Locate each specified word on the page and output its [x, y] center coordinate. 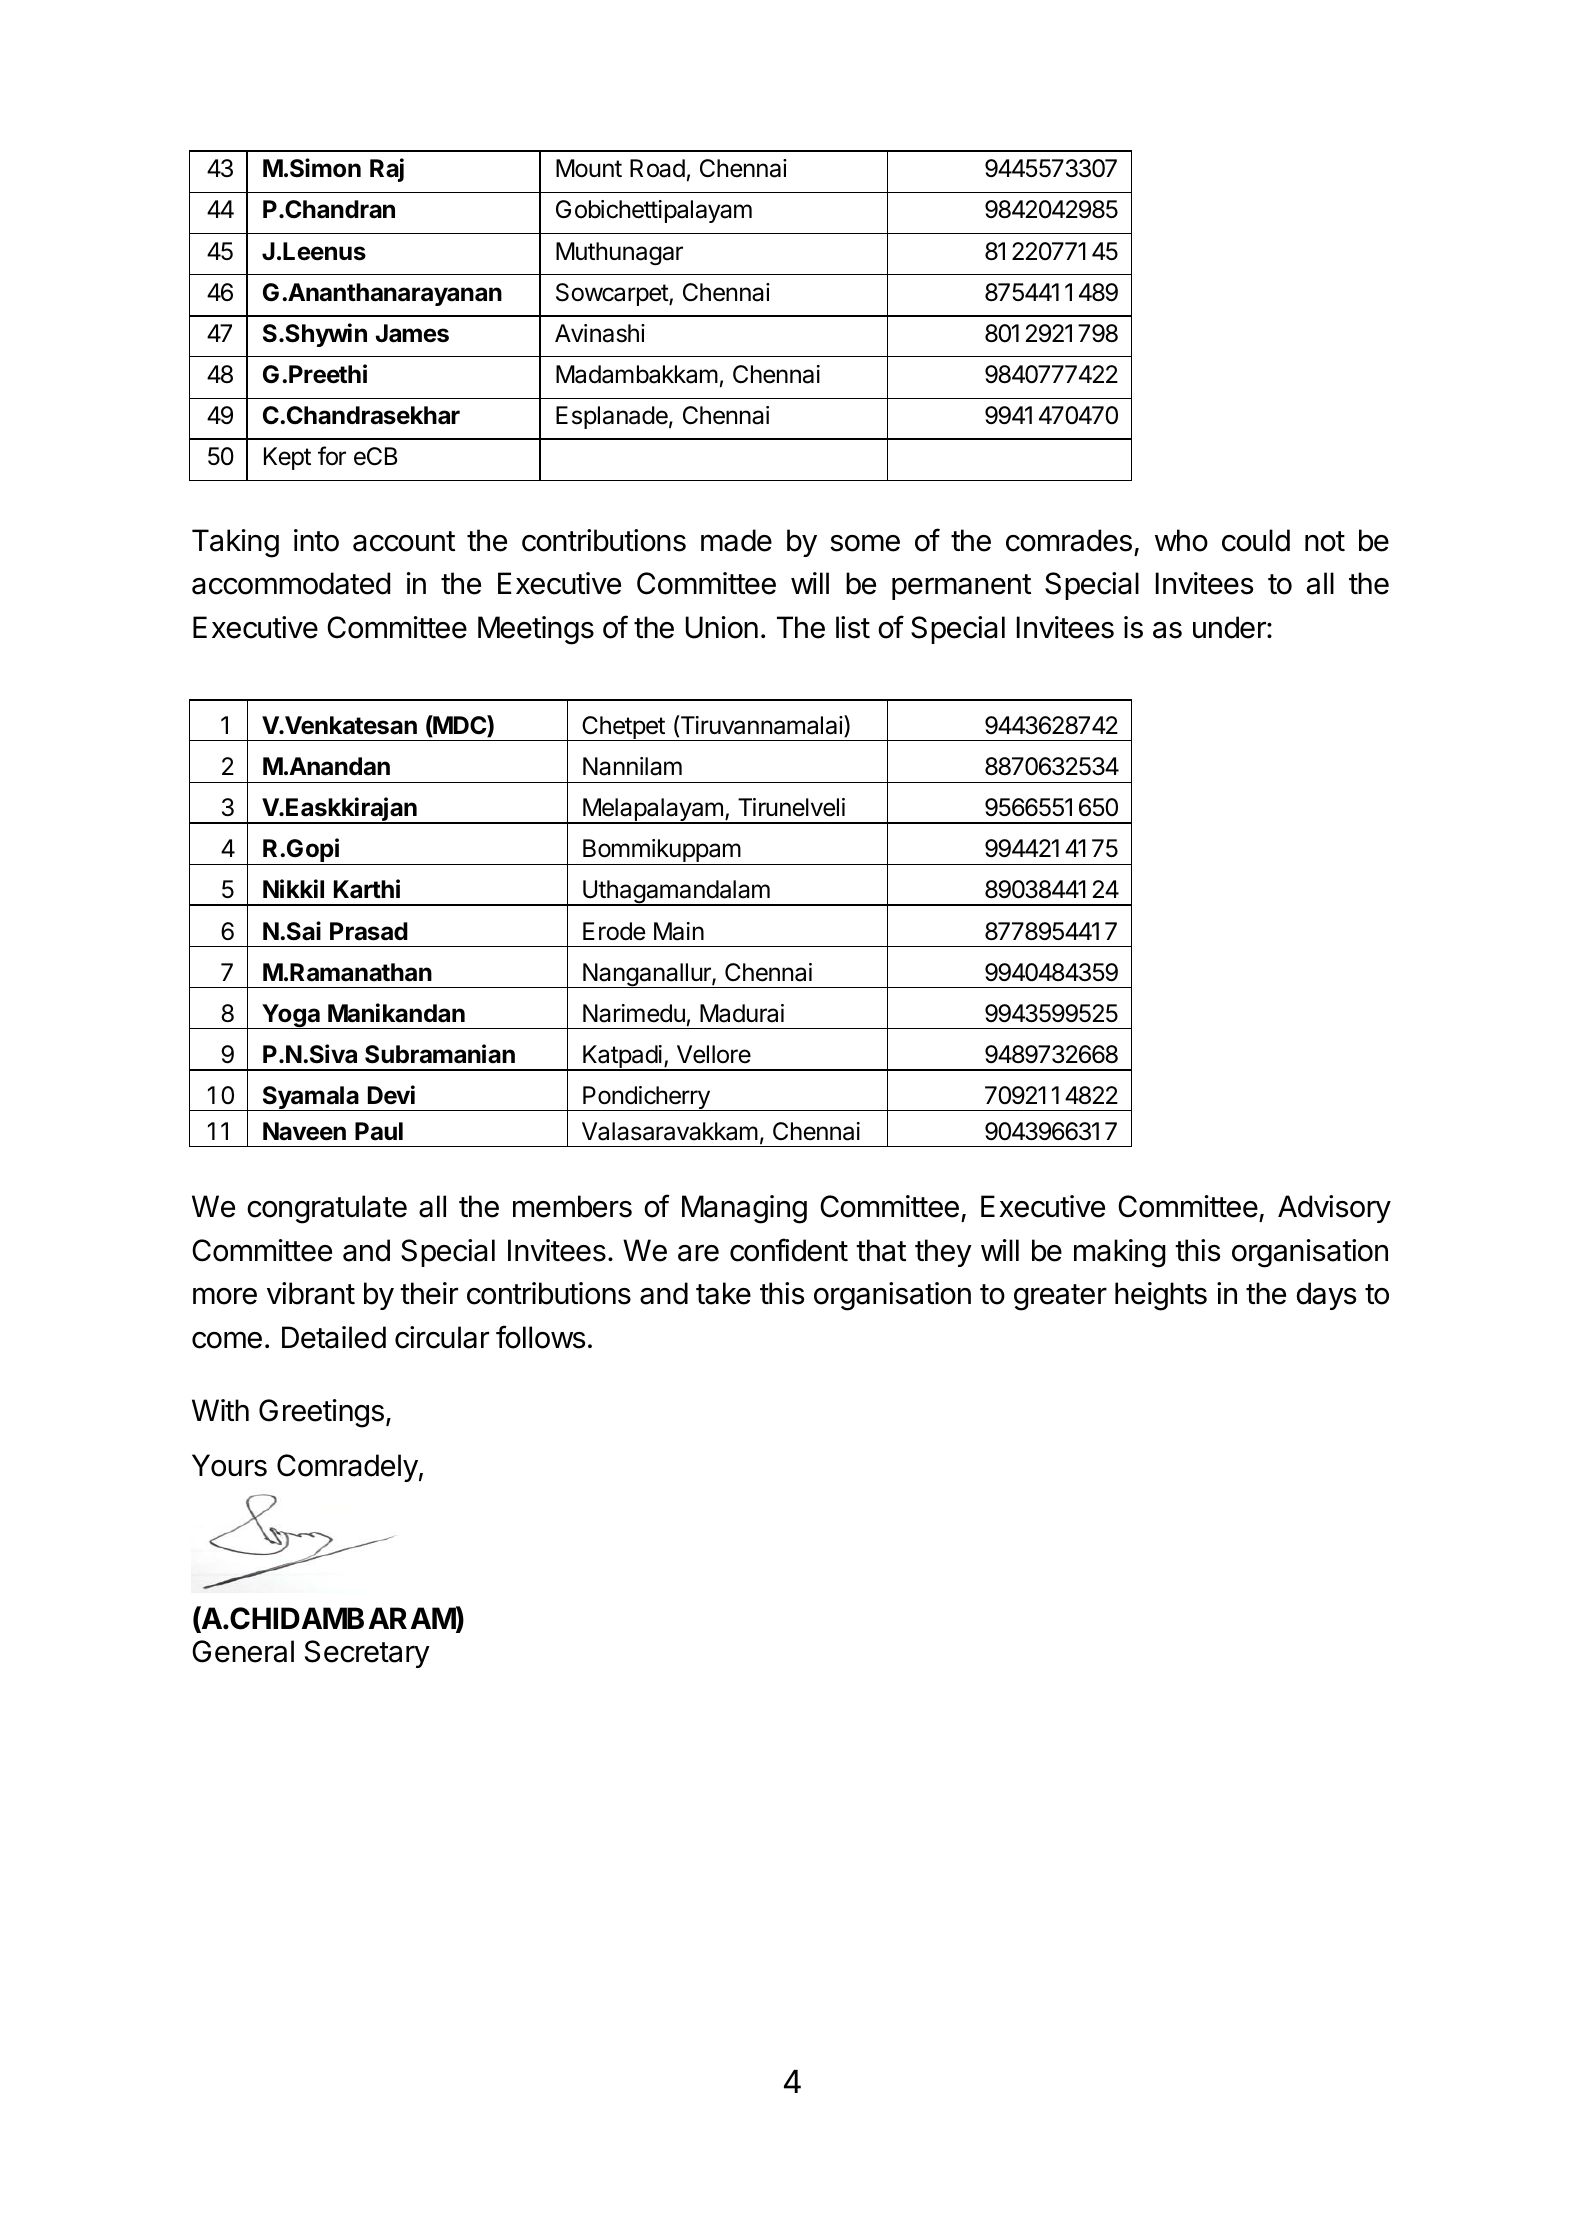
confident [789, 1250]
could [1256, 540]
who [1181, 540]
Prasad [369, 931]
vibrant [311, 1293]
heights [1161, 1296]
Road [657, 168]
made [736, 540]
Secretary [367, 1654]
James [412, 333]
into [316, 540]
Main [679, 931]
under [1230, 627]
